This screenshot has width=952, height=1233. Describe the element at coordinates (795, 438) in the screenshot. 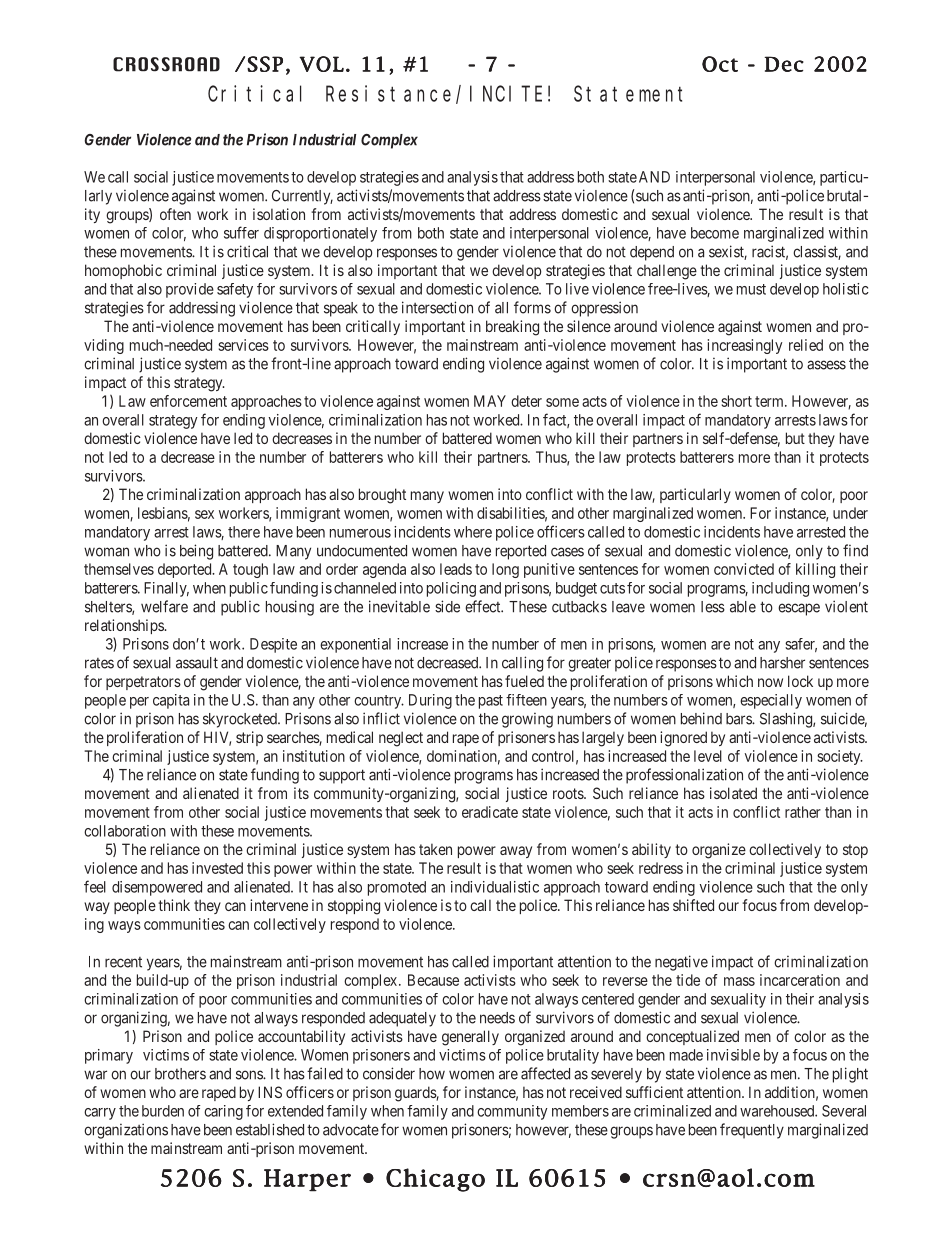

I see `but` at that location.
